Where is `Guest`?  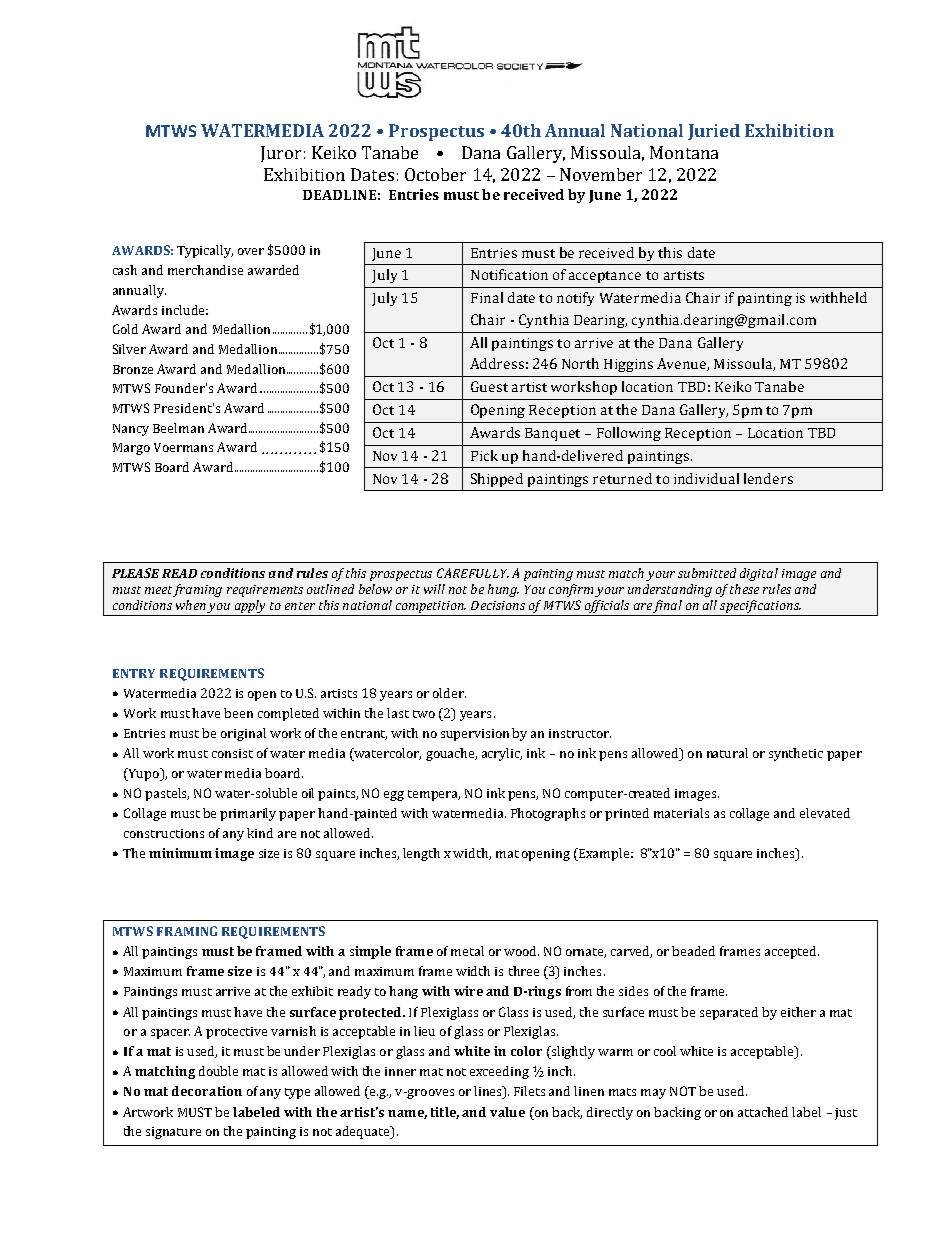
Guest is located at coordinates (489, 386).
